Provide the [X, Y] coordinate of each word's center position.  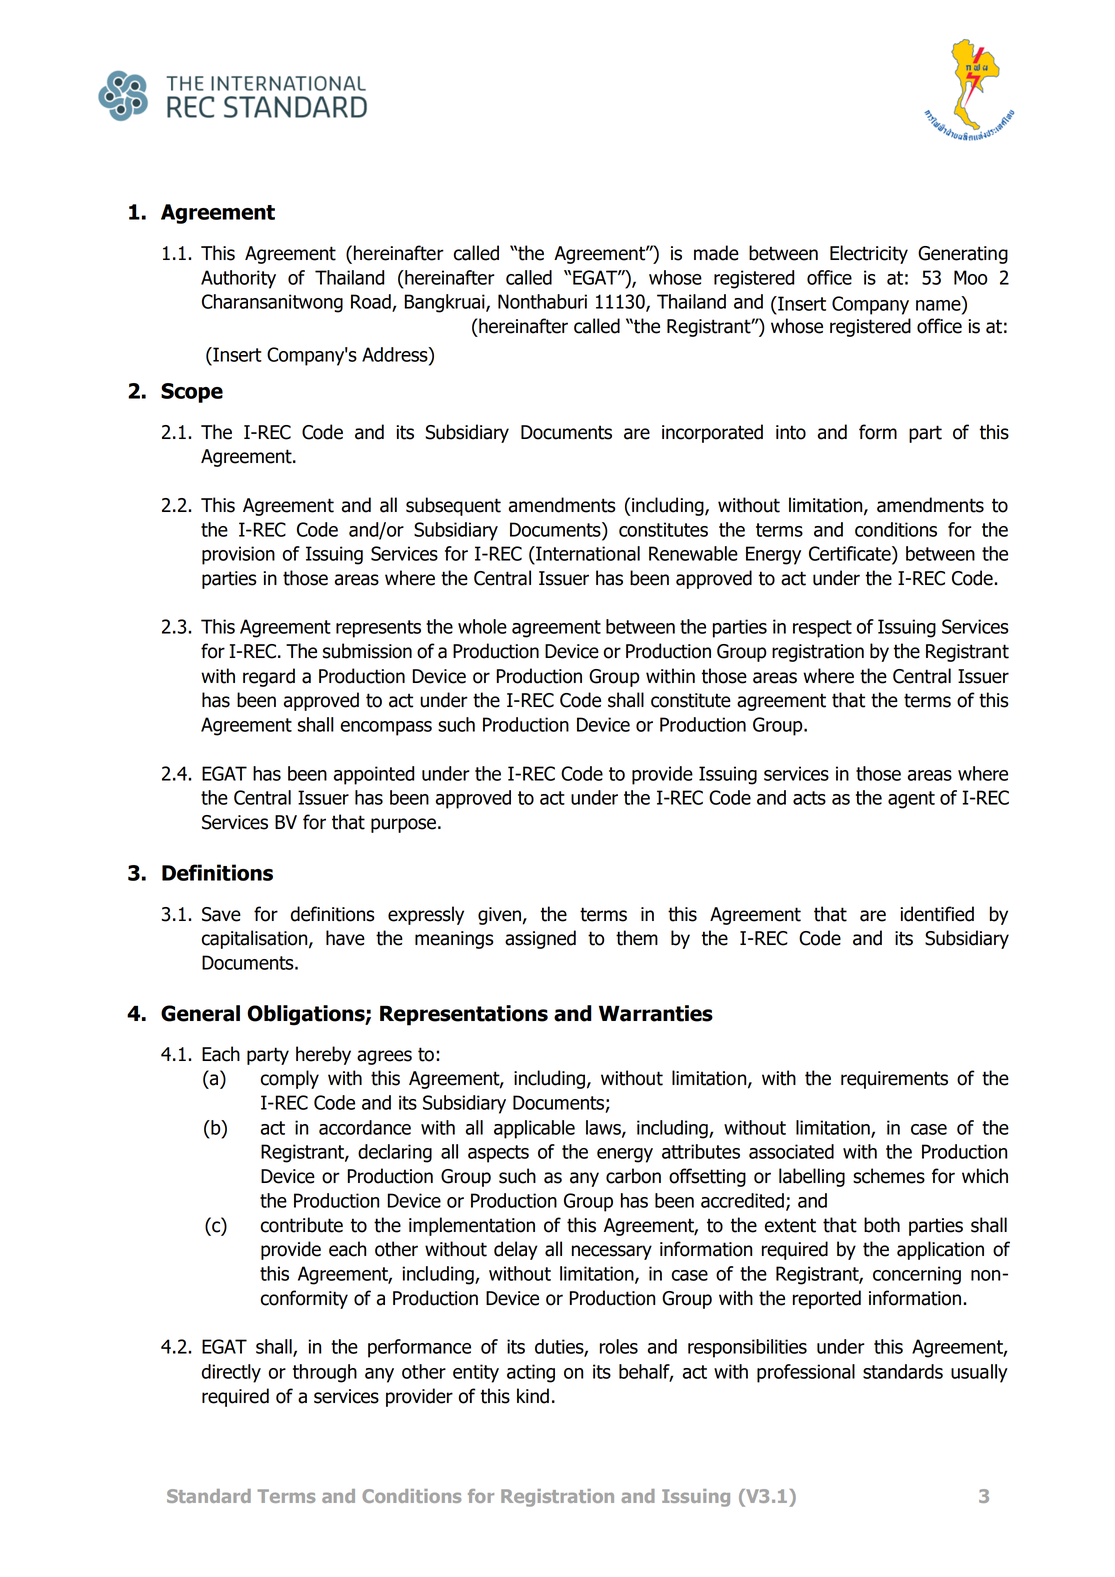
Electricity [869, 254]
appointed [374, 775]
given [500, 916]
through [325, 1373]
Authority [238, 279]
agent [911, 800]
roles [619, 1346]
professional [806, 1373]
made [716, 253]
